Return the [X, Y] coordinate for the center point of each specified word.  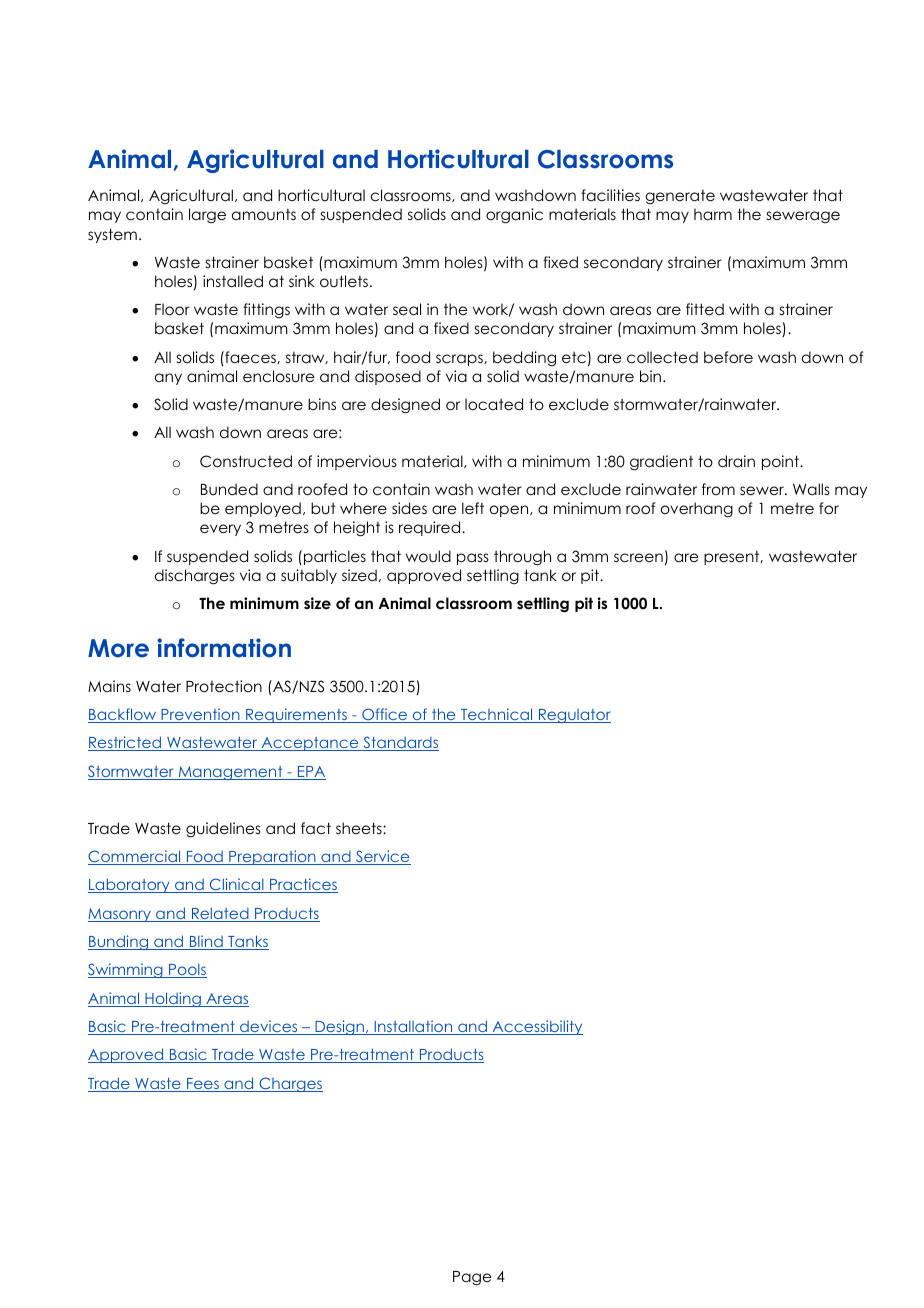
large [207, 216]
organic [514, 216]
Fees [203, 1085]
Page [472, 1278]
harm [713, 214]
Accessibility [536, 1027]
